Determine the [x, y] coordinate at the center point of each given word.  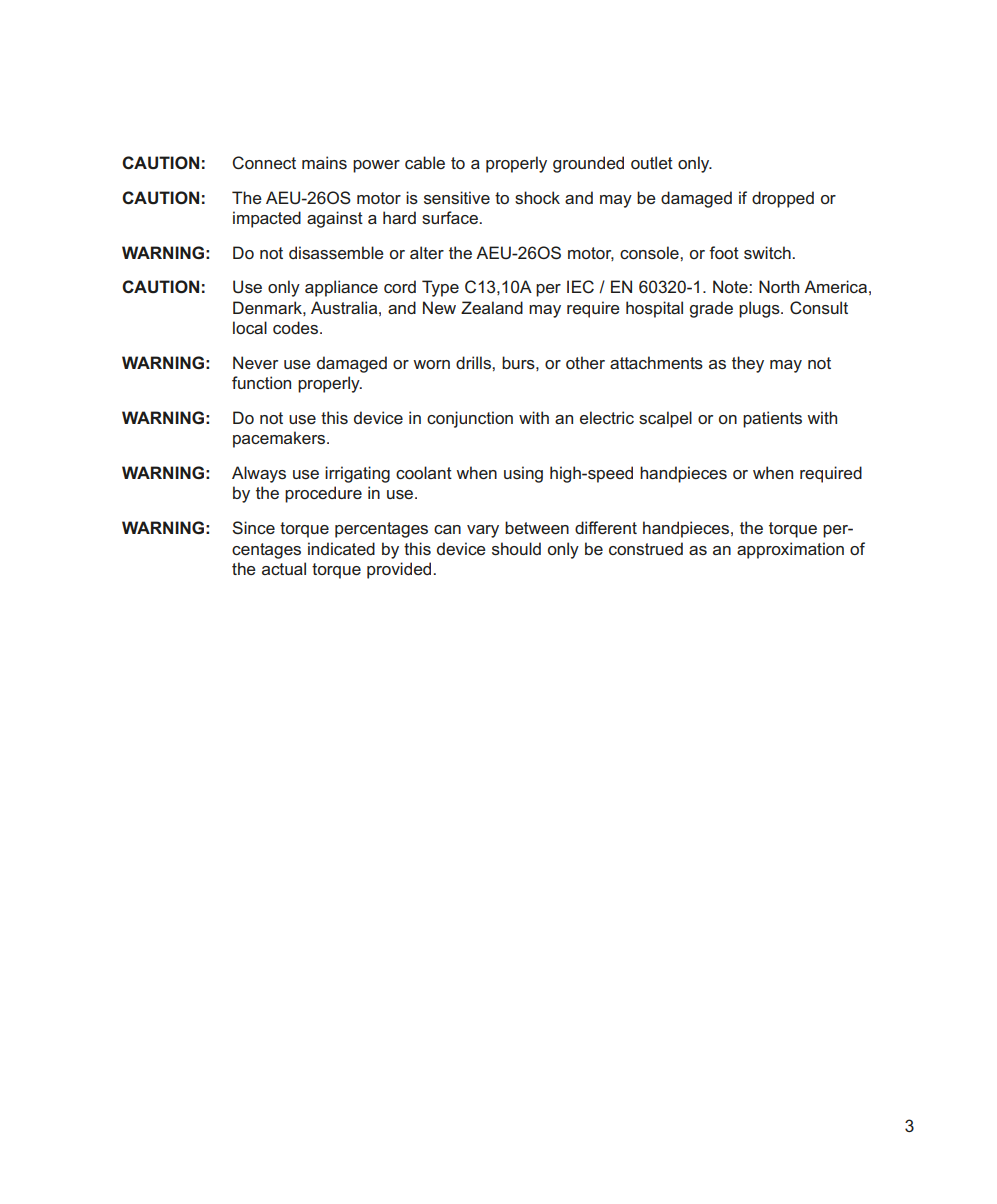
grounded [588, 164]
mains [324, 162]
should [516, 548]
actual [284, 568]
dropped [783, 199]
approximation [790, 550]
